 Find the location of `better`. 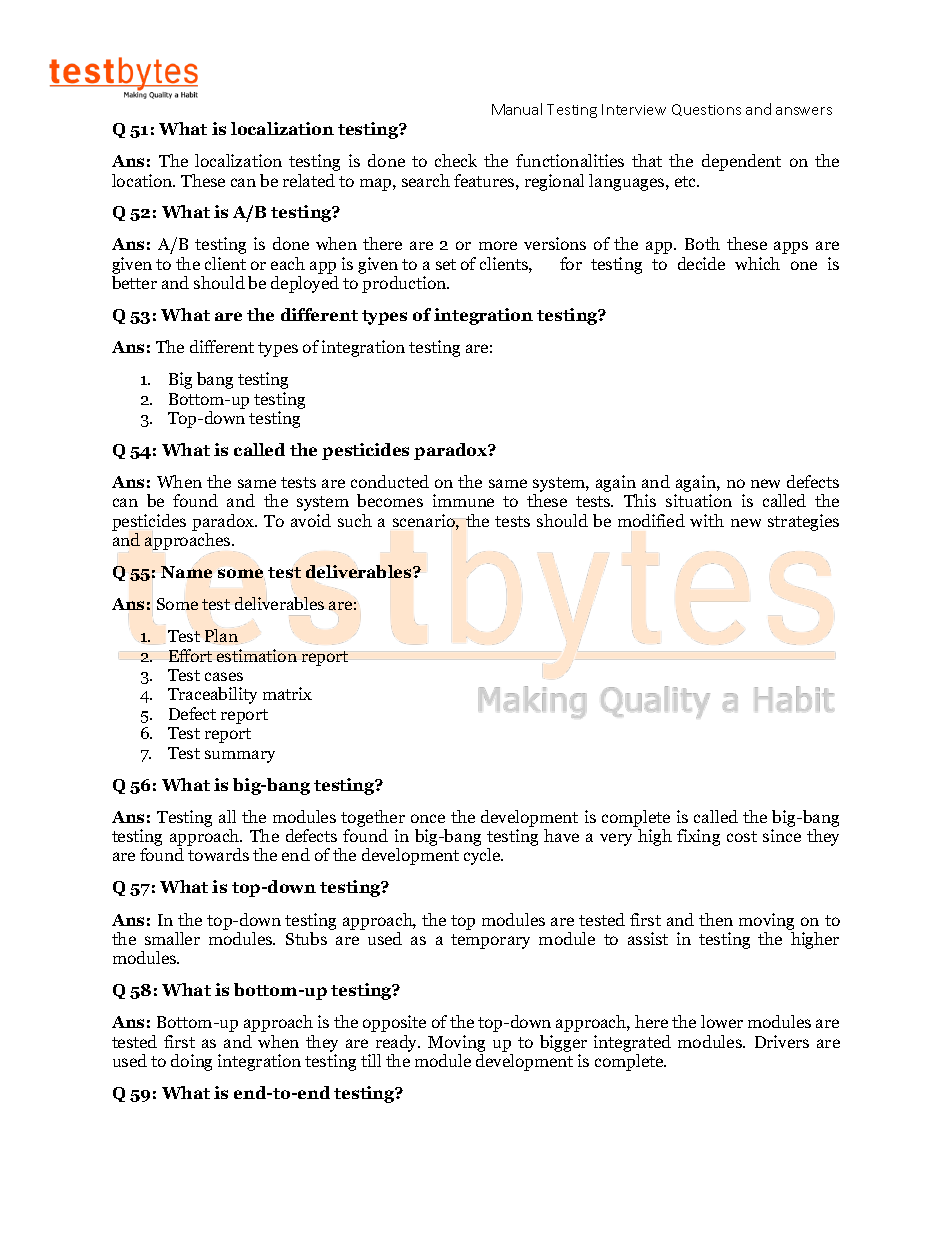

better is located at coordinates (134, 282).
